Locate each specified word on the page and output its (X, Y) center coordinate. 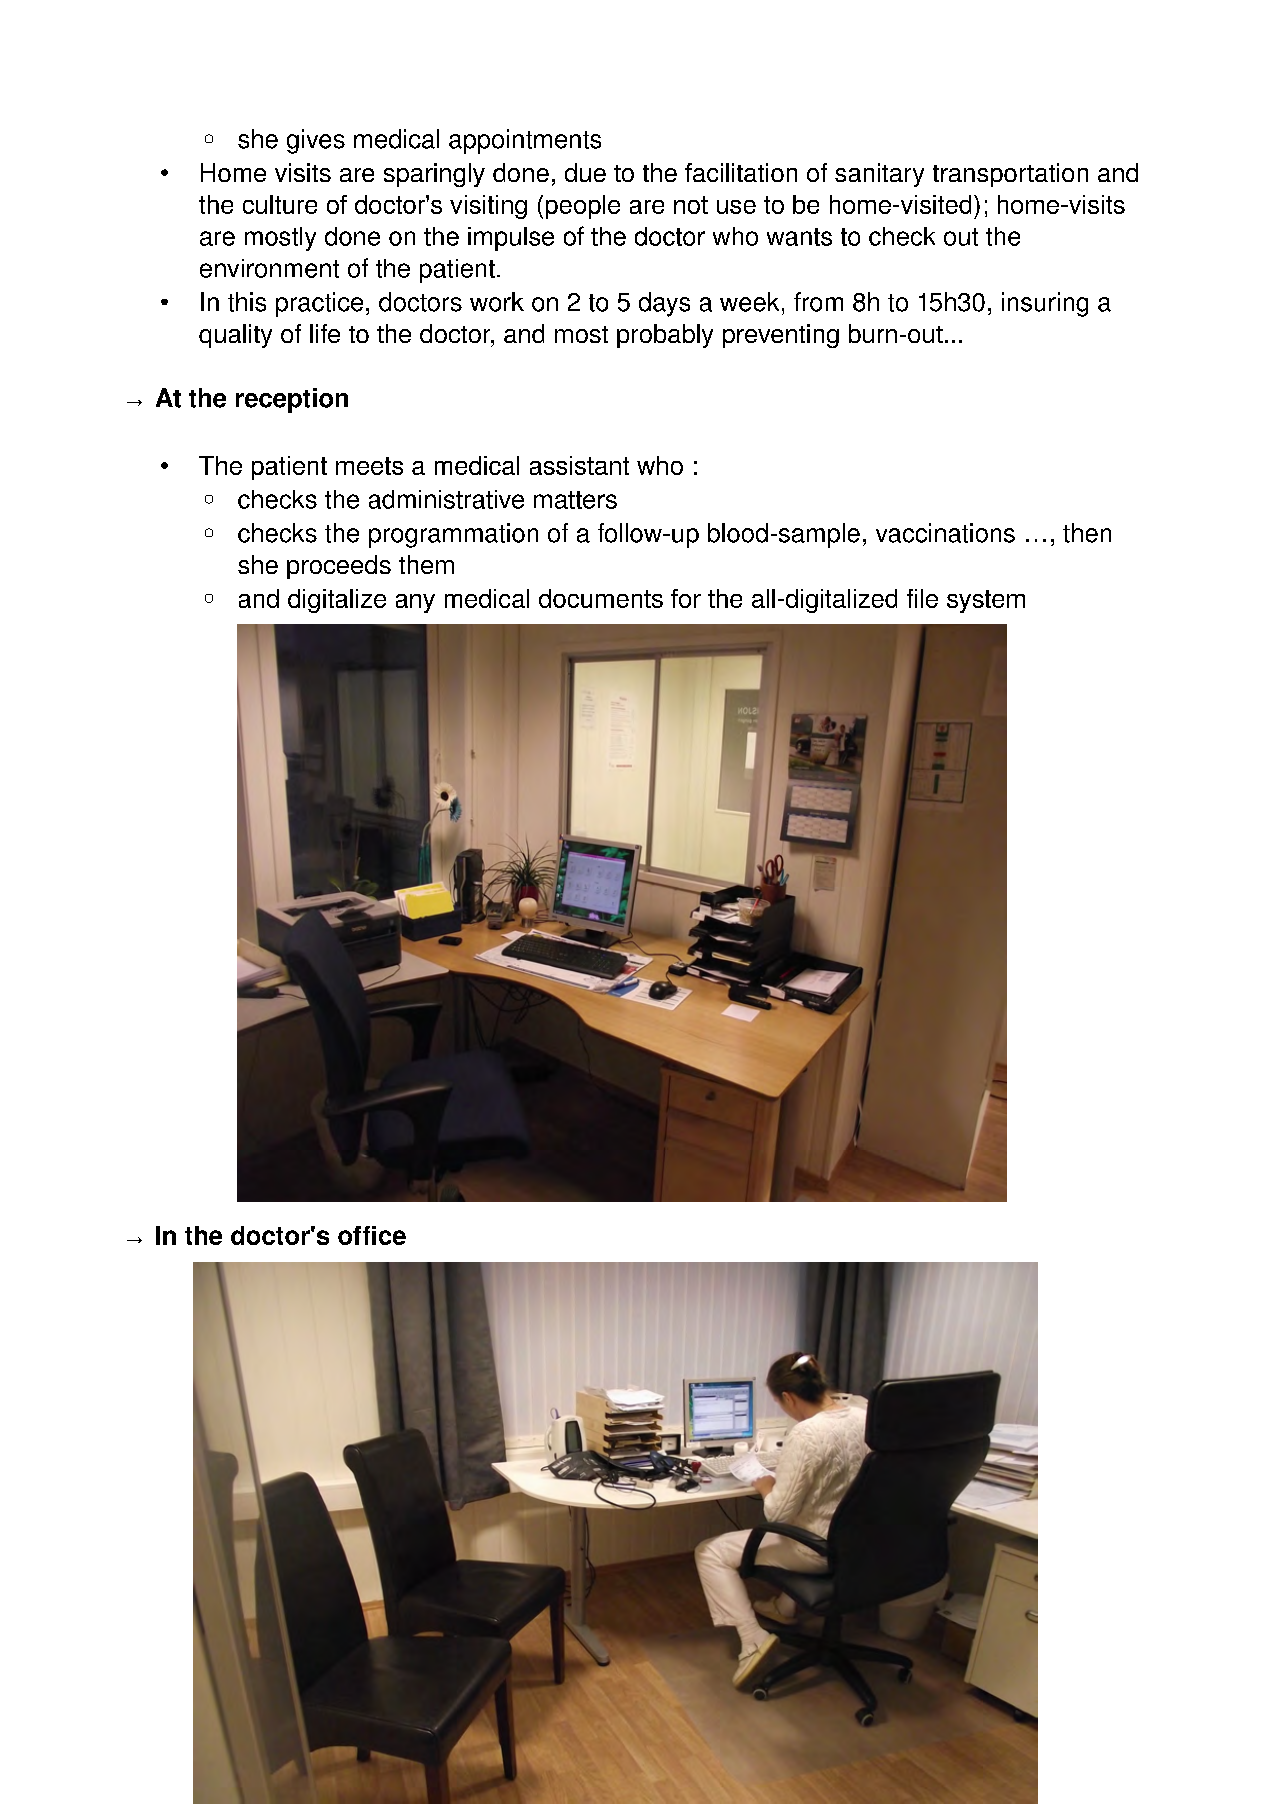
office (372, 1235)
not (691, 205)
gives (316, 141)
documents (601, 598)
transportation (1010, 175)
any (415, 603)
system (986, 601)
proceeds (339, 567)
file (922, 598)
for (686, 598)
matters (575, 500)
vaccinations (945, 533)
